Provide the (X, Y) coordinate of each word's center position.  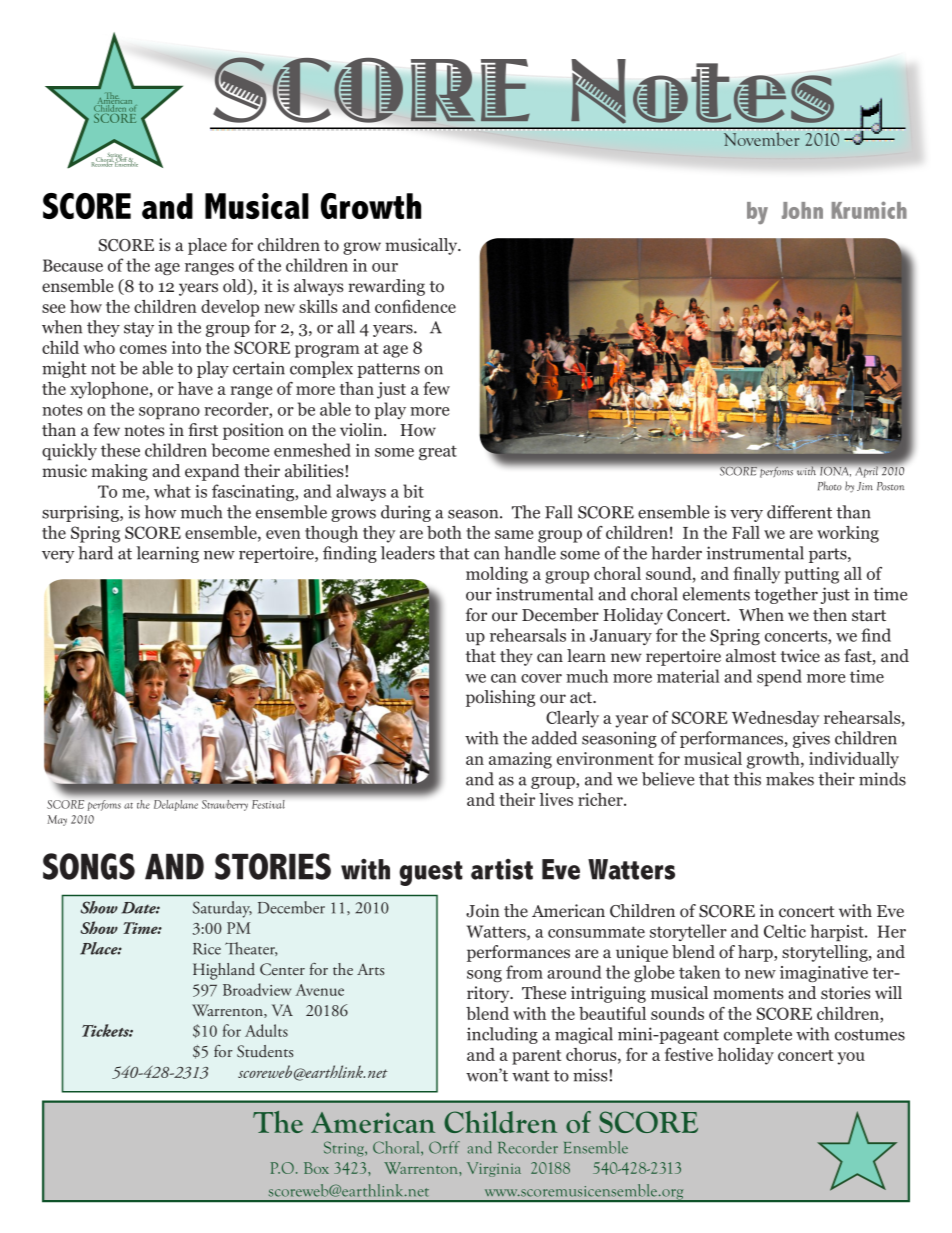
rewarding (386, 287)
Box (316, 1168)
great (438, 452)
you (851, 1058)
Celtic (785, 931)
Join (483, 911)
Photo (830, 486)
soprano (169, 413)
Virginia (494, 1169)
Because (73, 265)
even (283, 534)
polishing (500, 698)
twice (800, 655)
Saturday (222, 909)
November (762, 139)
